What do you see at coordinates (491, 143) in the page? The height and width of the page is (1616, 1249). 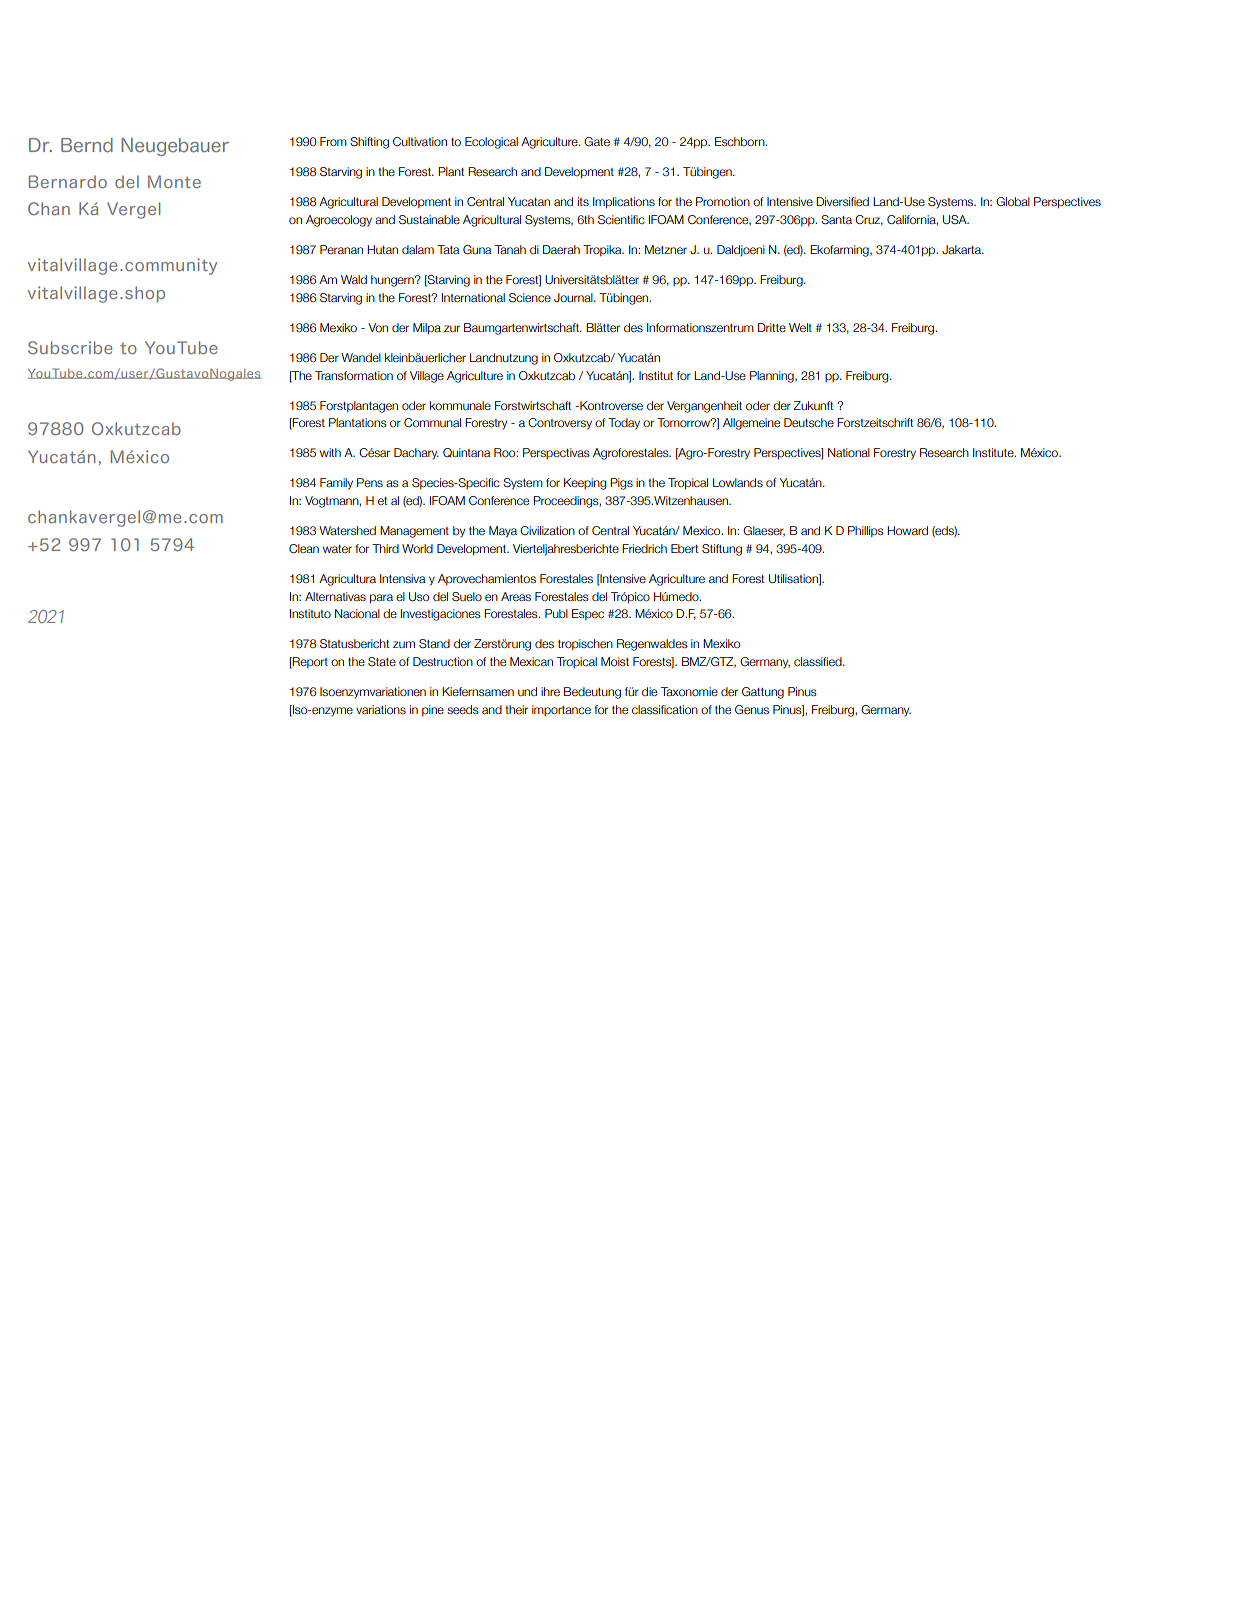 I see `Ecological` at bounding box center [491, 143].
